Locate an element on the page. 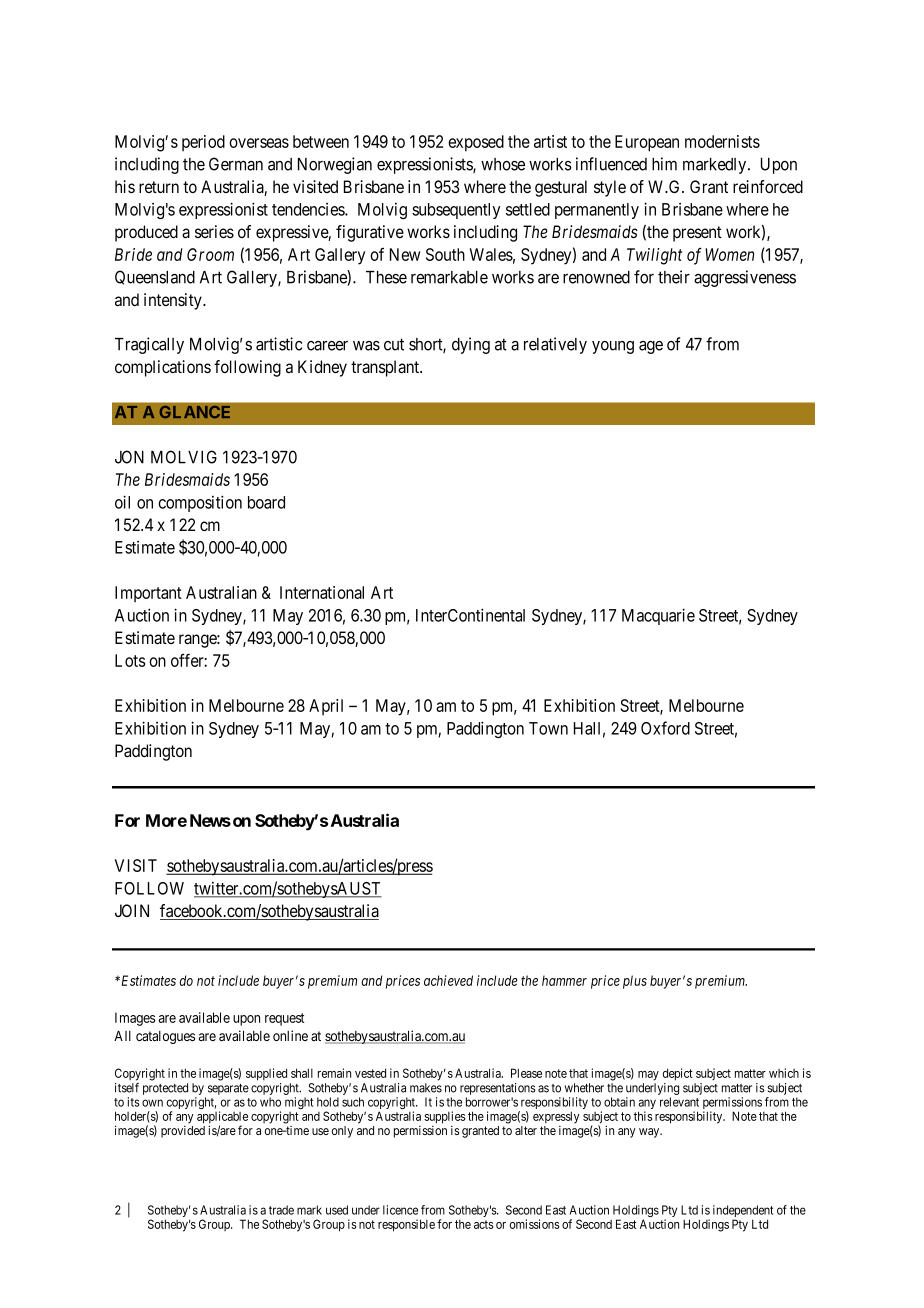 The height and width of the document is (1308, 924). achieved is located at coordinates (448, 980).
